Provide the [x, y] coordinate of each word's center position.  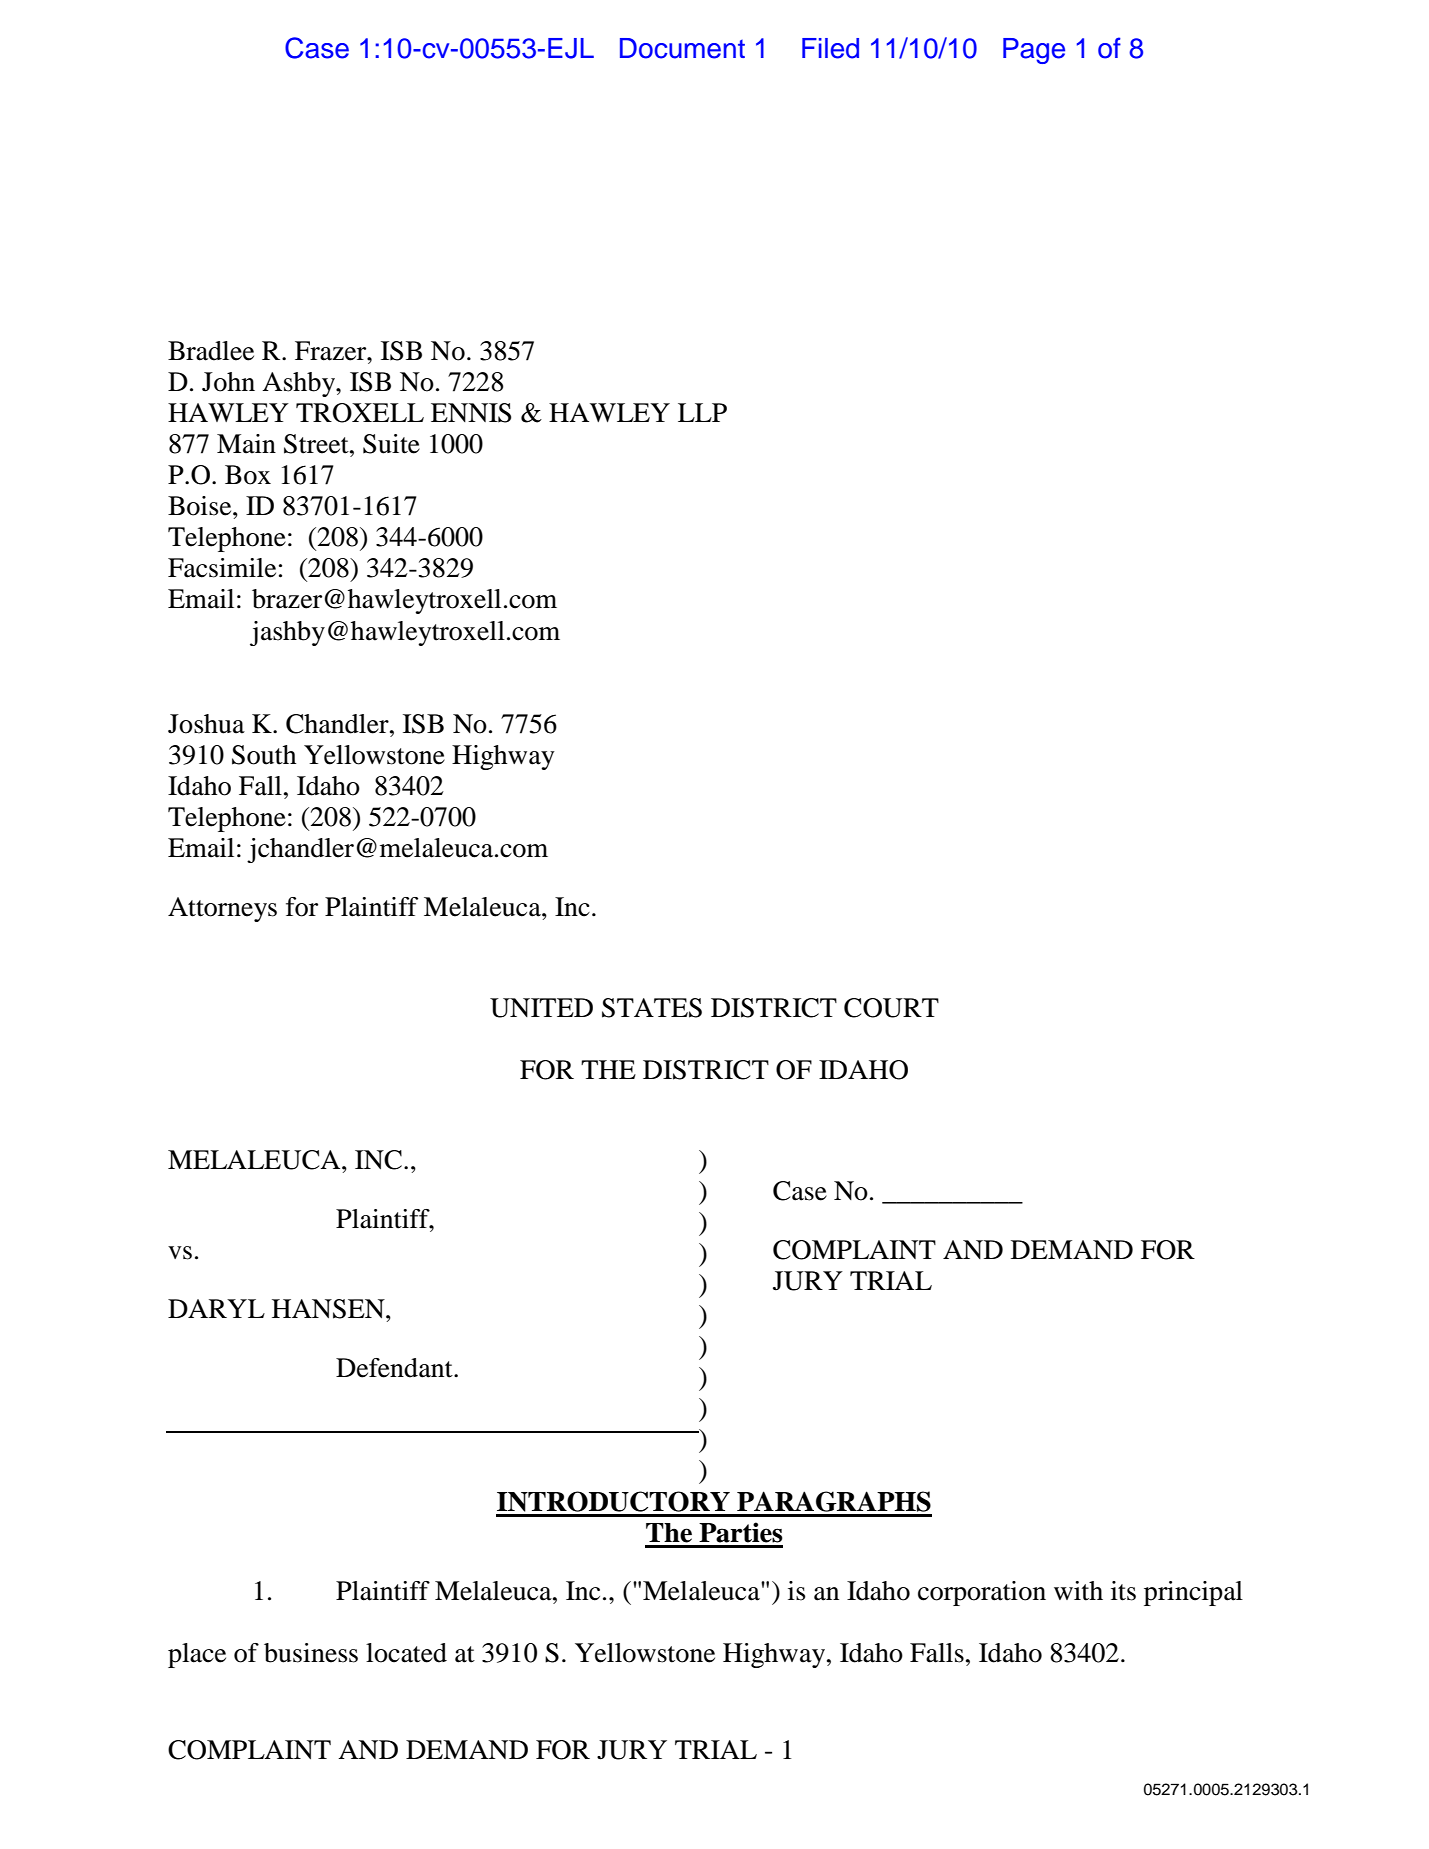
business [311, 1653]
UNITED [541, 1008]
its [1123, 1591]
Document [682, 48]
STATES [652, 1008]
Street [317, 444]
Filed [830, 48]
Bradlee [211, 351]
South [264, 755]
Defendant [395, 1368]
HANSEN [329, 1309]
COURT [891, 1008]
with [1078, 1591]
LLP [702, 412]
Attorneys [222, 909]
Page [1034, 51]
